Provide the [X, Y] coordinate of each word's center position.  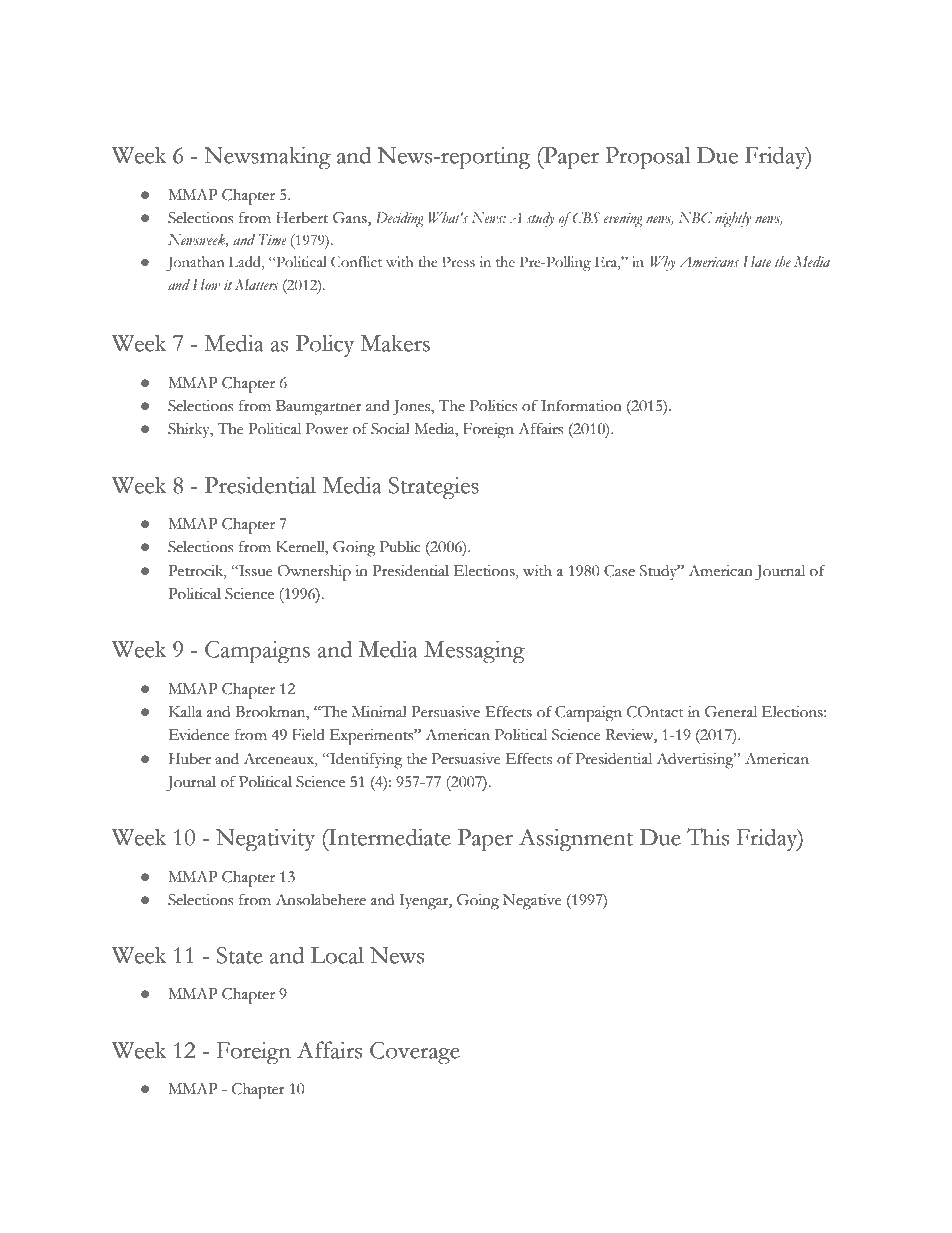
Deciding [399, 219]
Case [619, 571]
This [708, 837]
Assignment [576, 840]
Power [327, 429]
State [240, 955]
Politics [494, 406]
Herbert [302, 218]
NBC [695, 218]
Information [581, 405]
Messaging [474, 652]
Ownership [314, 573]
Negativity [265, 840]
